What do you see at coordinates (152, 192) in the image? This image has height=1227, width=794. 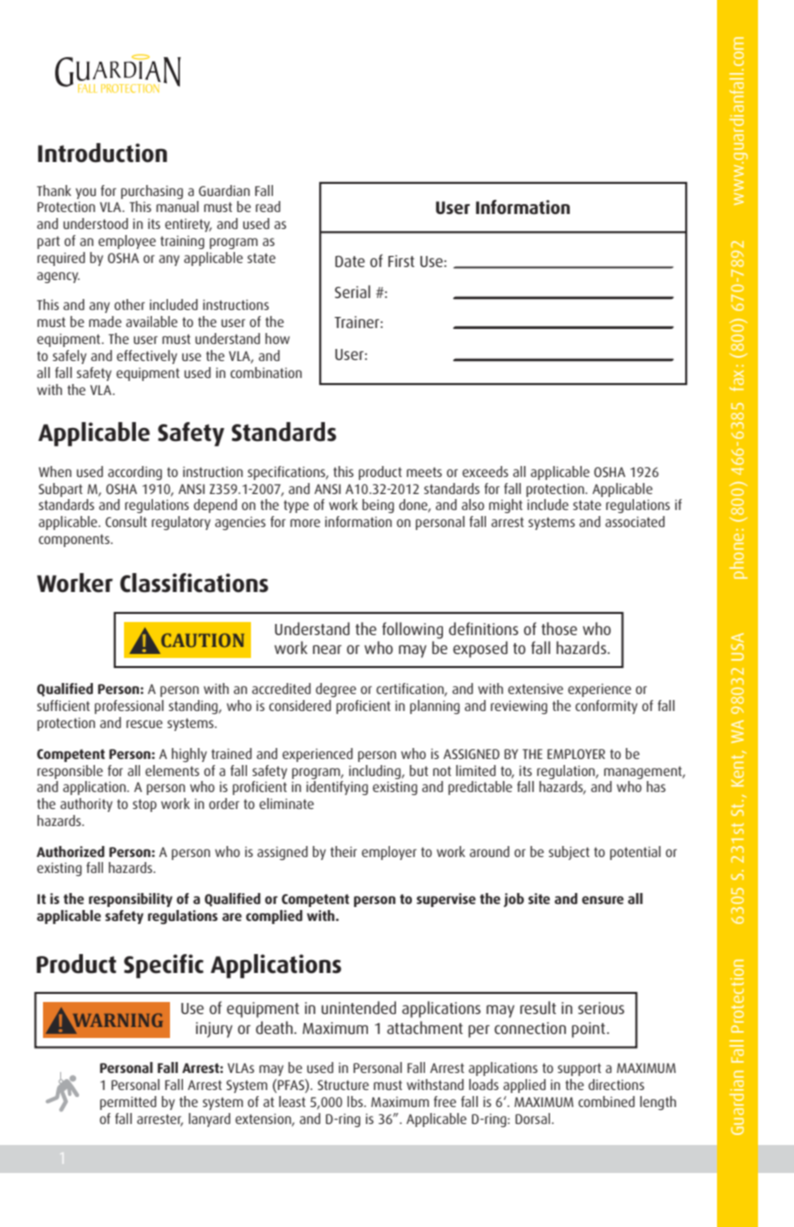 I see `purchasing` at bounding box center [152, 192].
